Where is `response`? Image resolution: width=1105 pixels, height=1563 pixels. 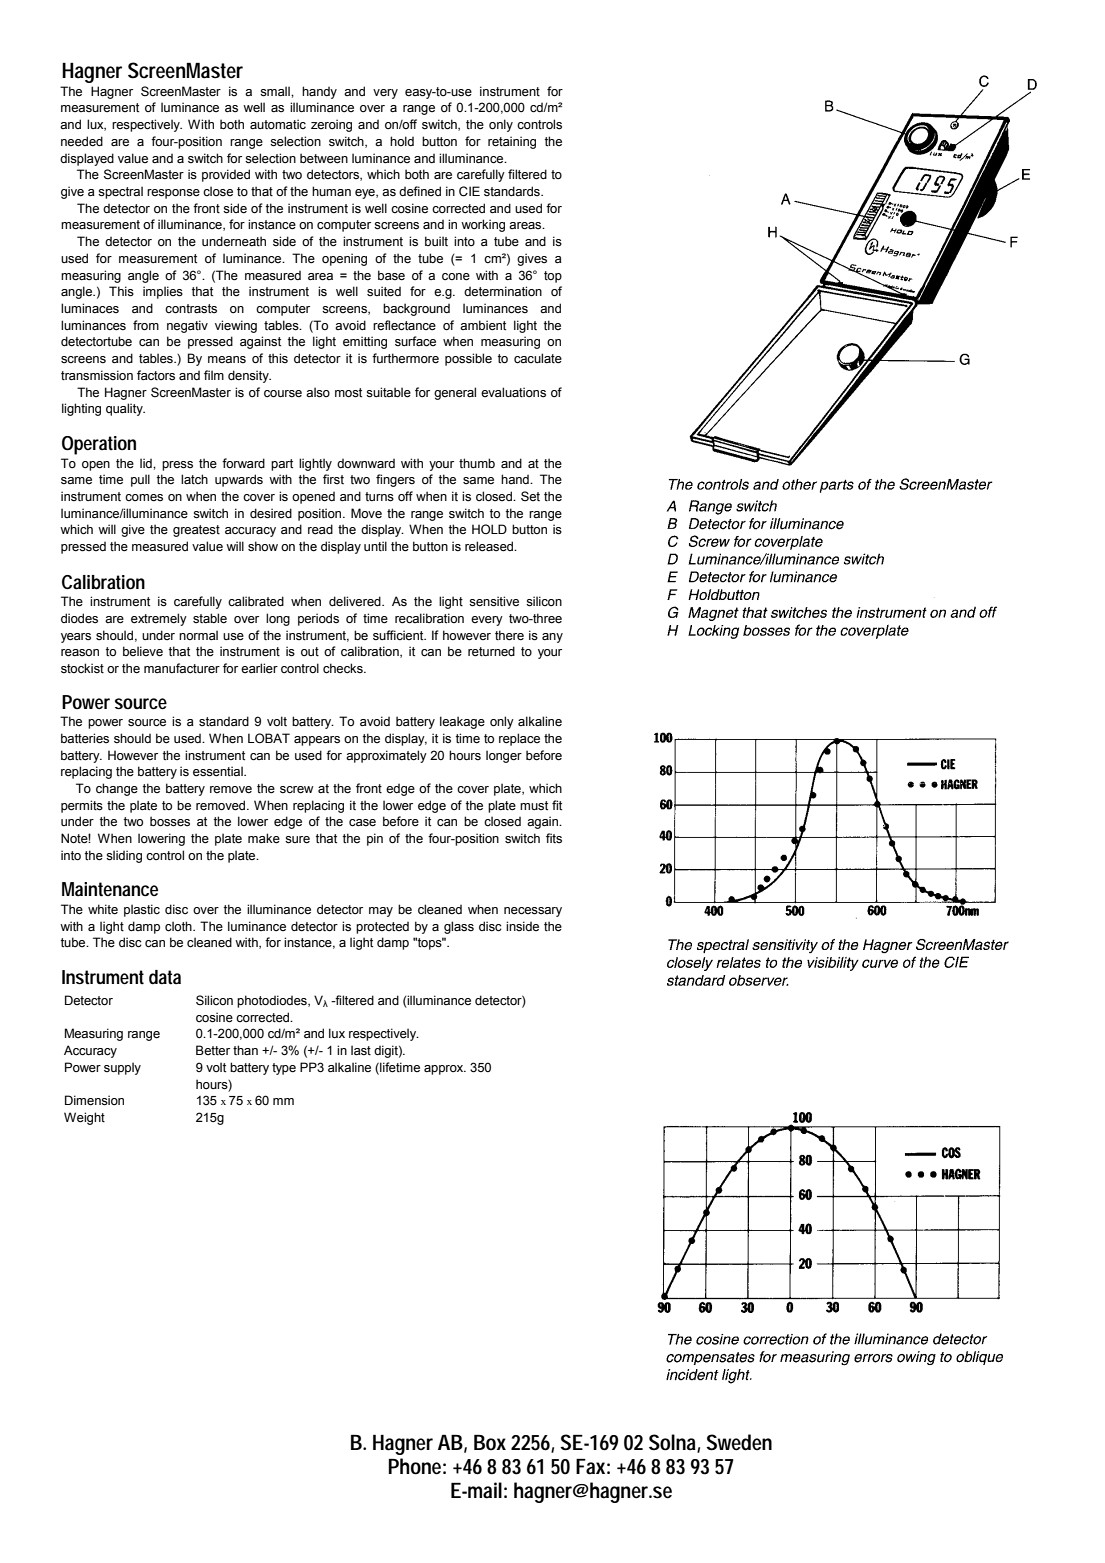
response is located at coordinates (173, 194).
